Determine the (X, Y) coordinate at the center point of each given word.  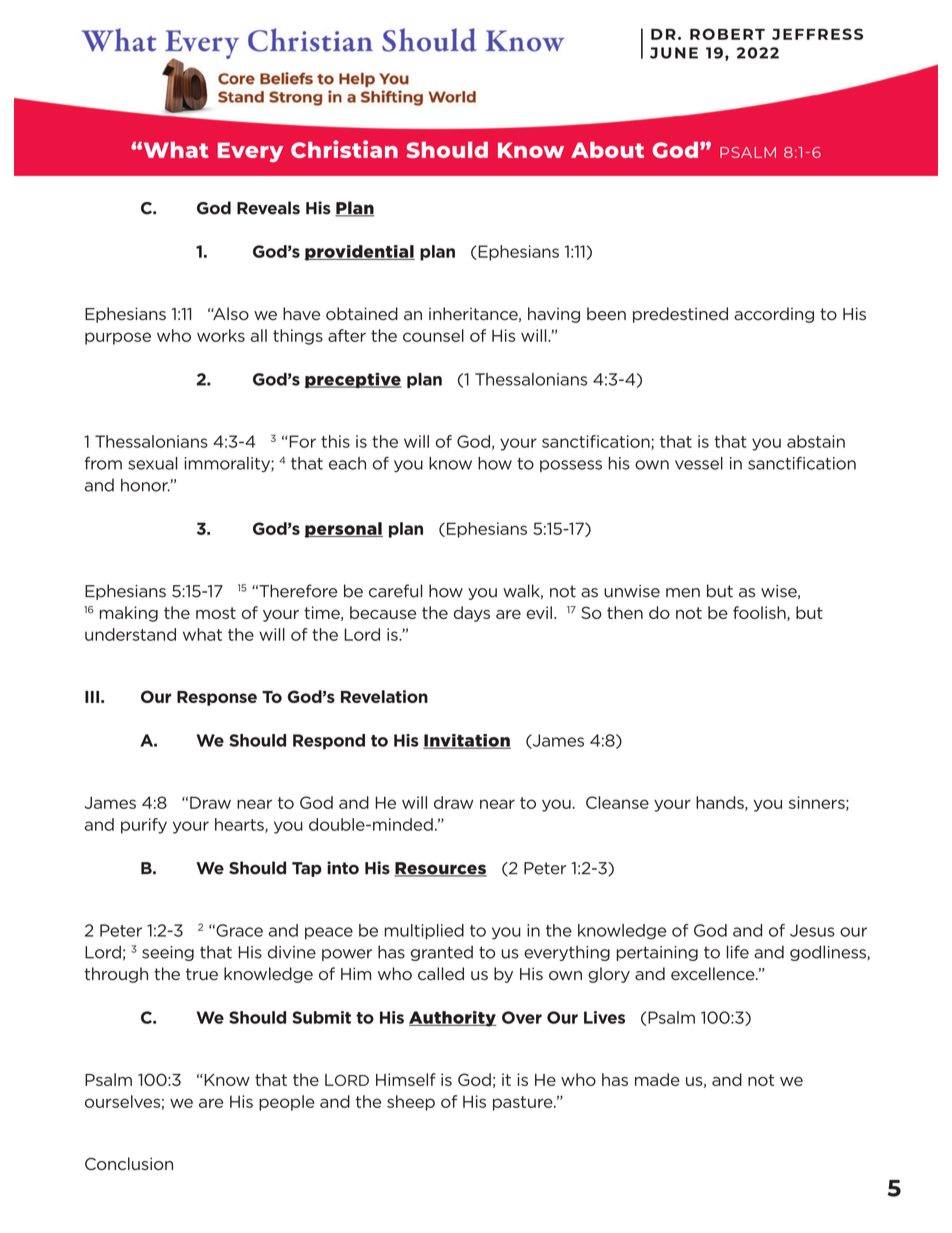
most (216, 613)
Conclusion (129, 1164)
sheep (411, 1103)
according (774, 315)
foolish (760, 613)
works (221, 335)
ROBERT (727, 34)
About (607, 149)
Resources (440, 869)
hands (721, 803)
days (472, 614)
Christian (344, 149)
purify (144, 826)
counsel (433, 335)
